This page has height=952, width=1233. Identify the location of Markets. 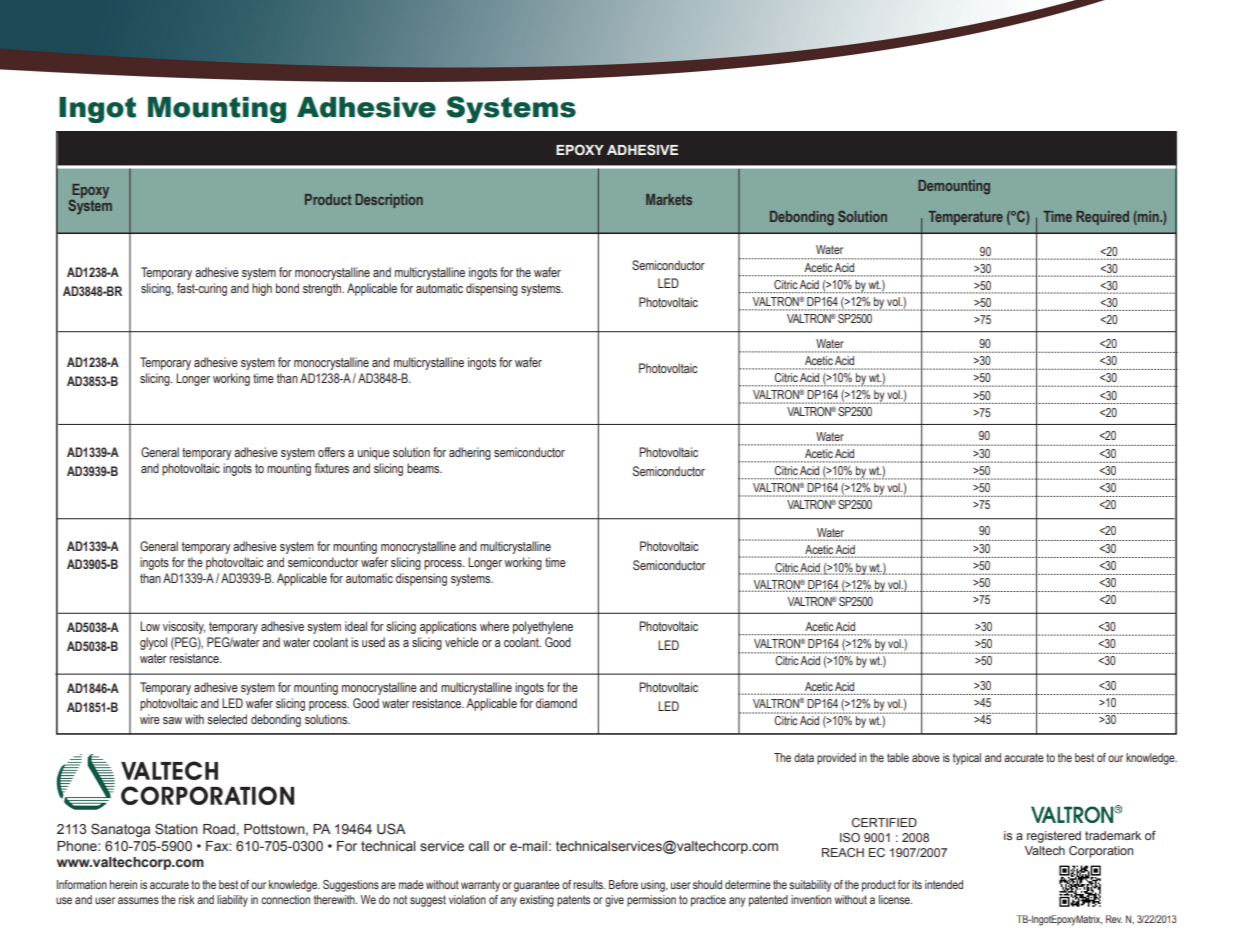
(669, 199).
